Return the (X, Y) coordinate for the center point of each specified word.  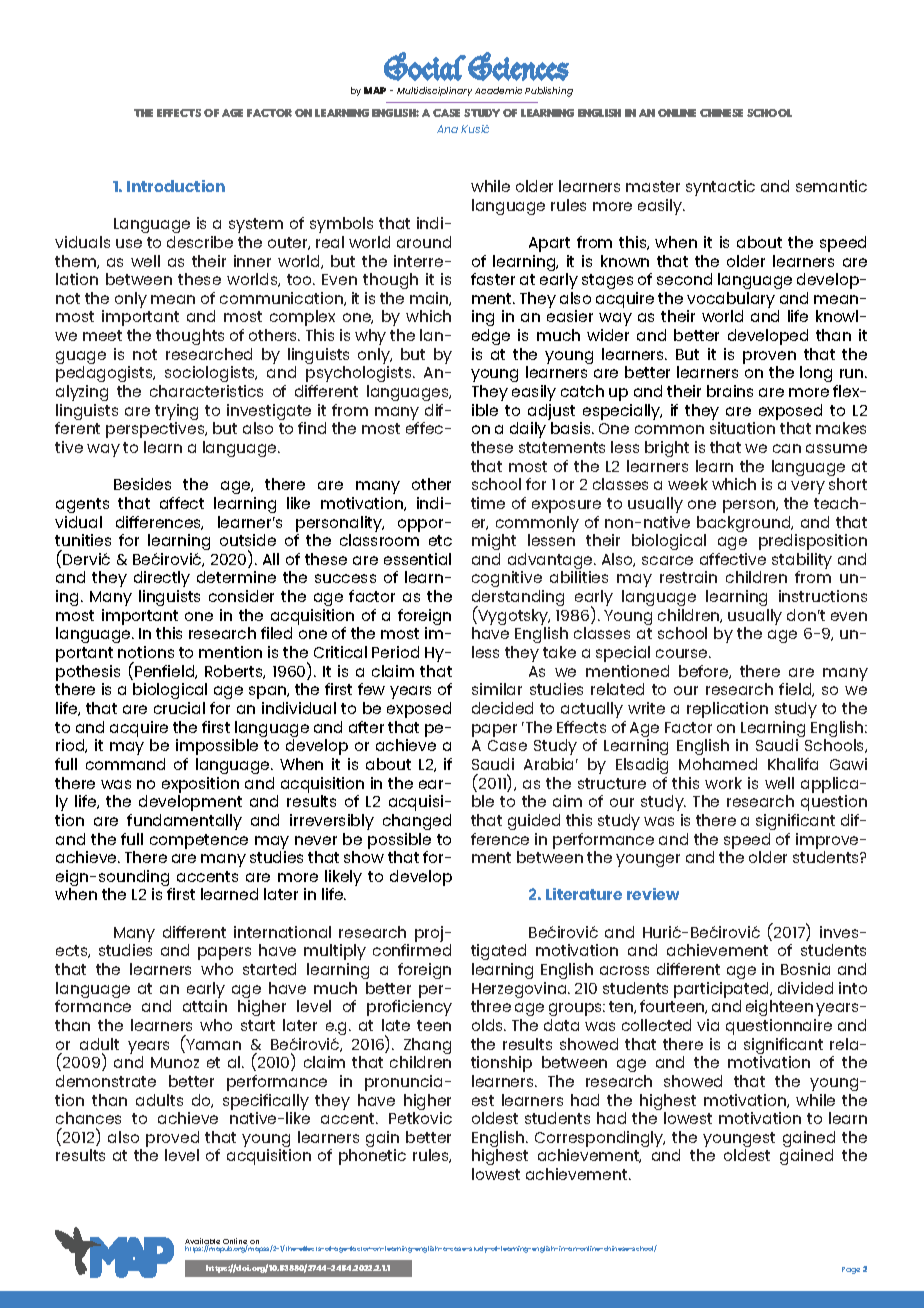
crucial (179, 708)
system (256, 225)
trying (176, 413)
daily (528, 430)
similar (497, 689)
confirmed (412, 950)
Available (202, 1242)
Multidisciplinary (434, 91)
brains (730, 391)
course (683, 653)
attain (205, 1006)
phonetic (372, 1157)
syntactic (720, 188)
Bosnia (805, 969)
